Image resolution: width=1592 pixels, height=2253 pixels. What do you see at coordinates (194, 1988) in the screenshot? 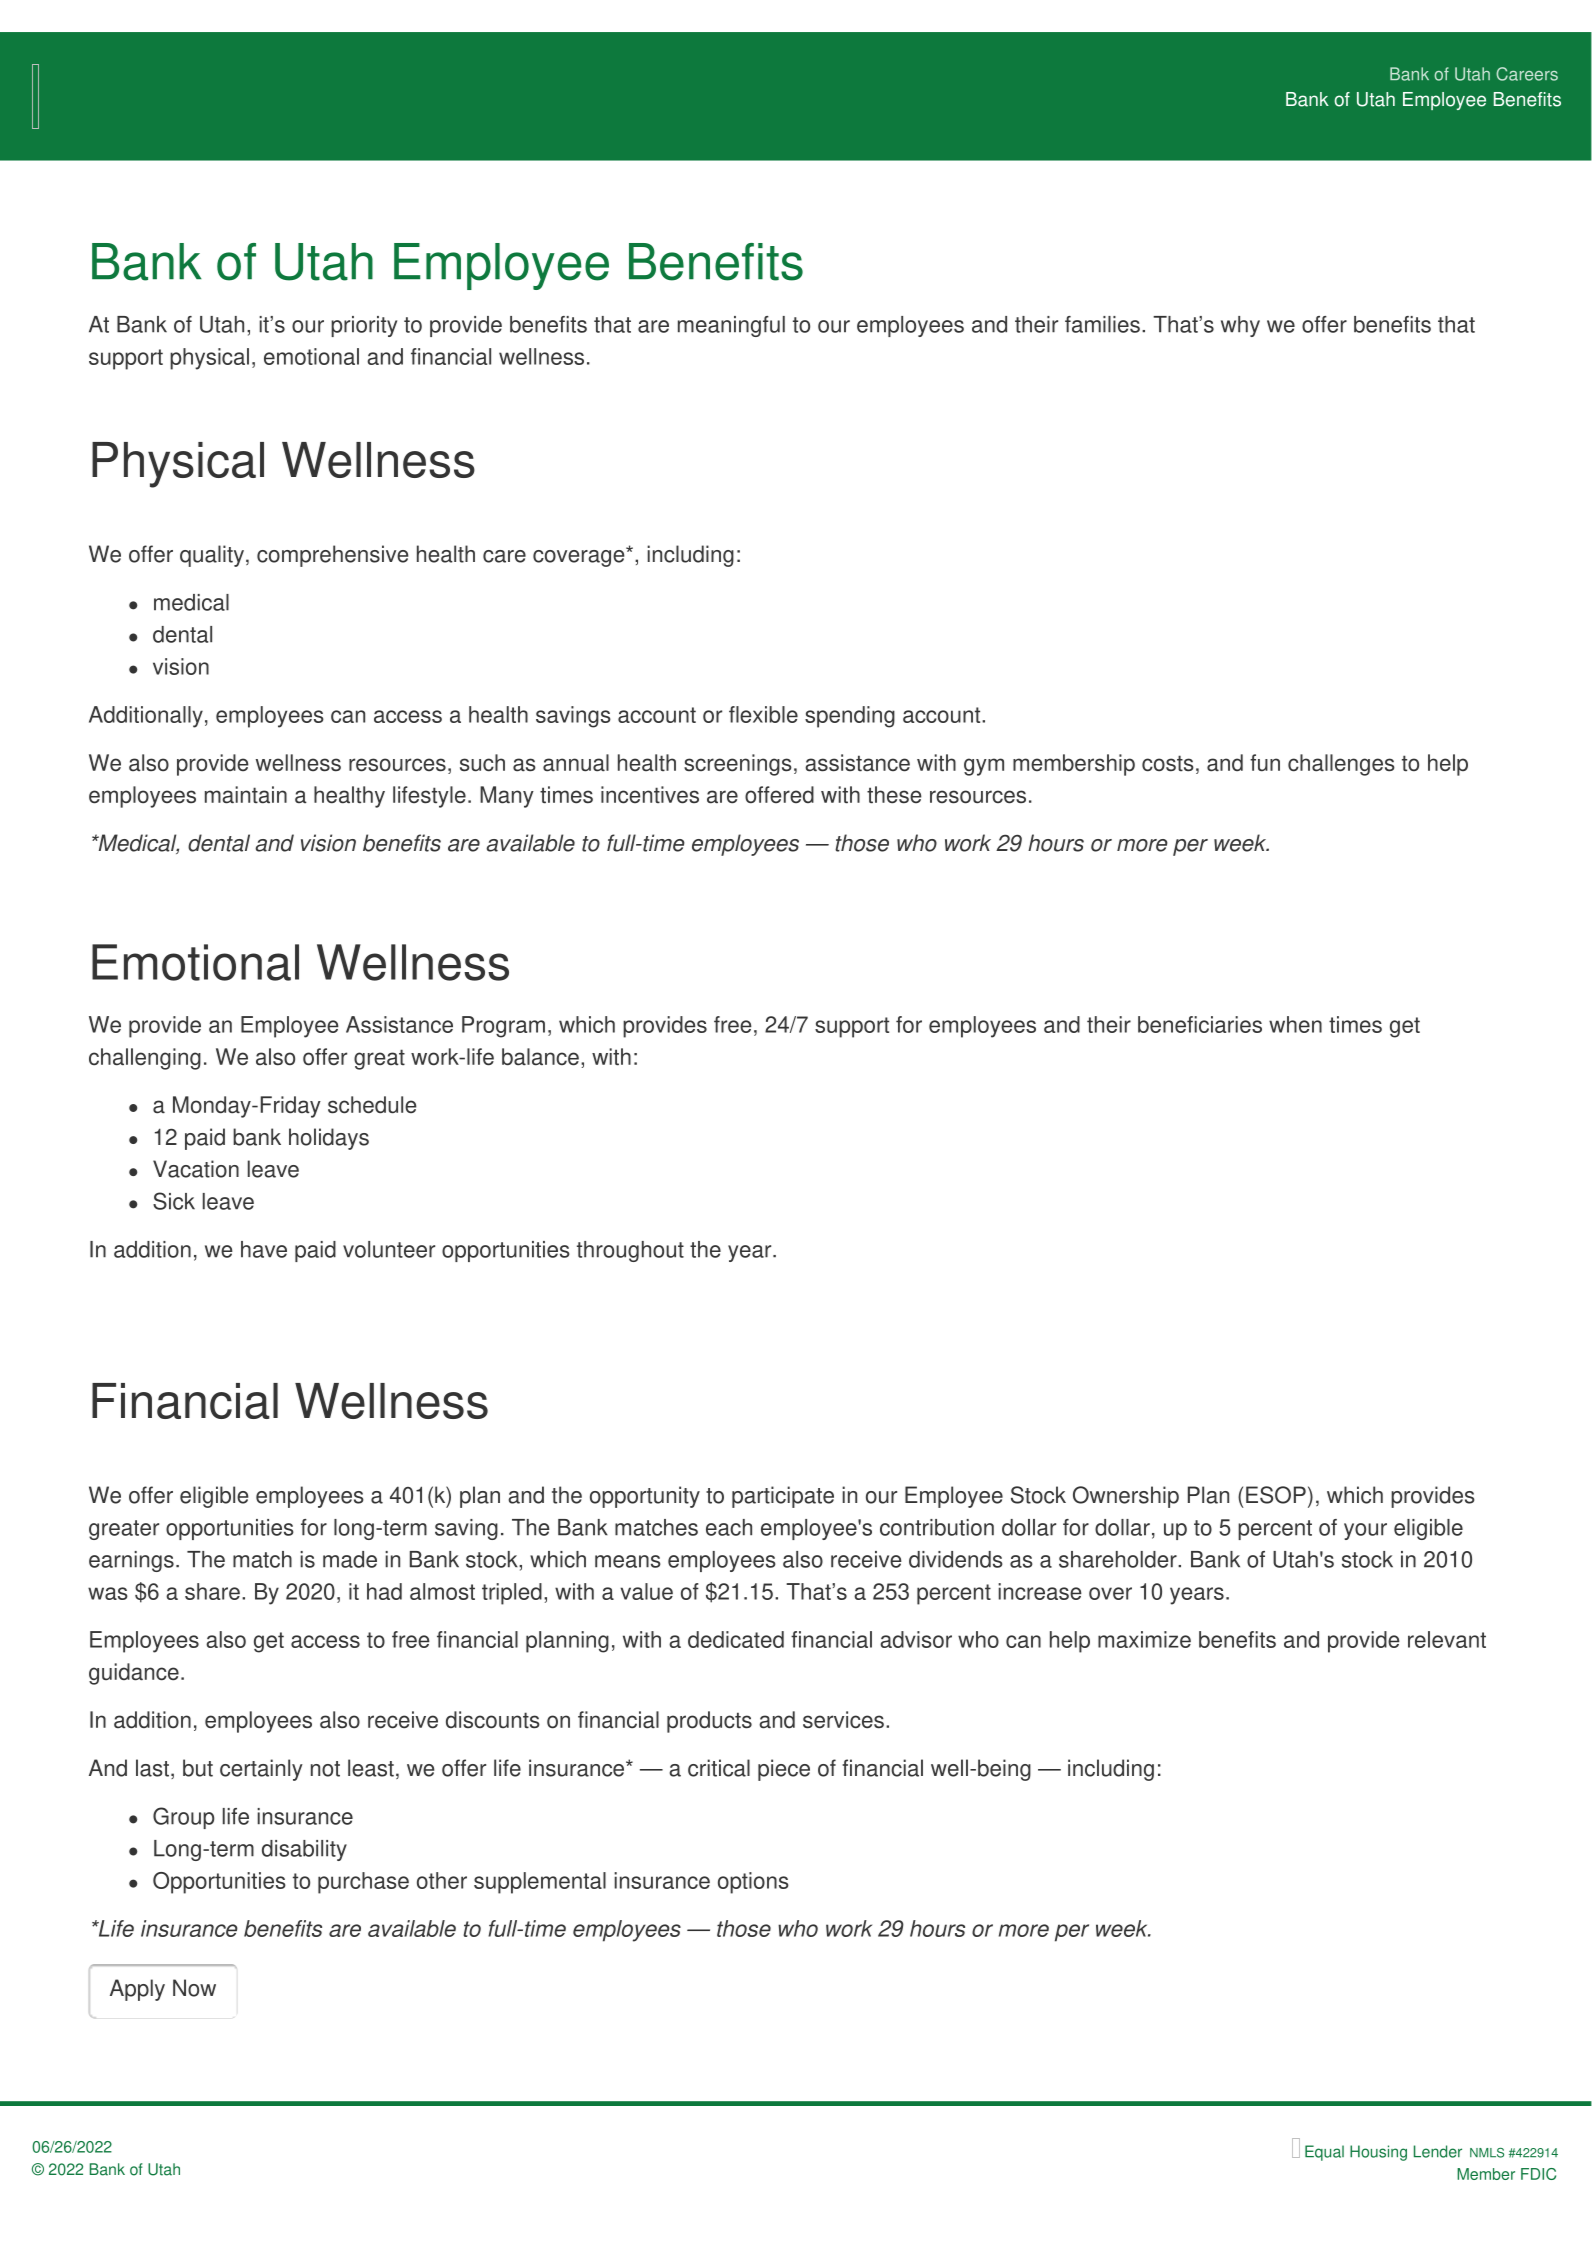
I see `Now` at bounding box center [194, 1988].
